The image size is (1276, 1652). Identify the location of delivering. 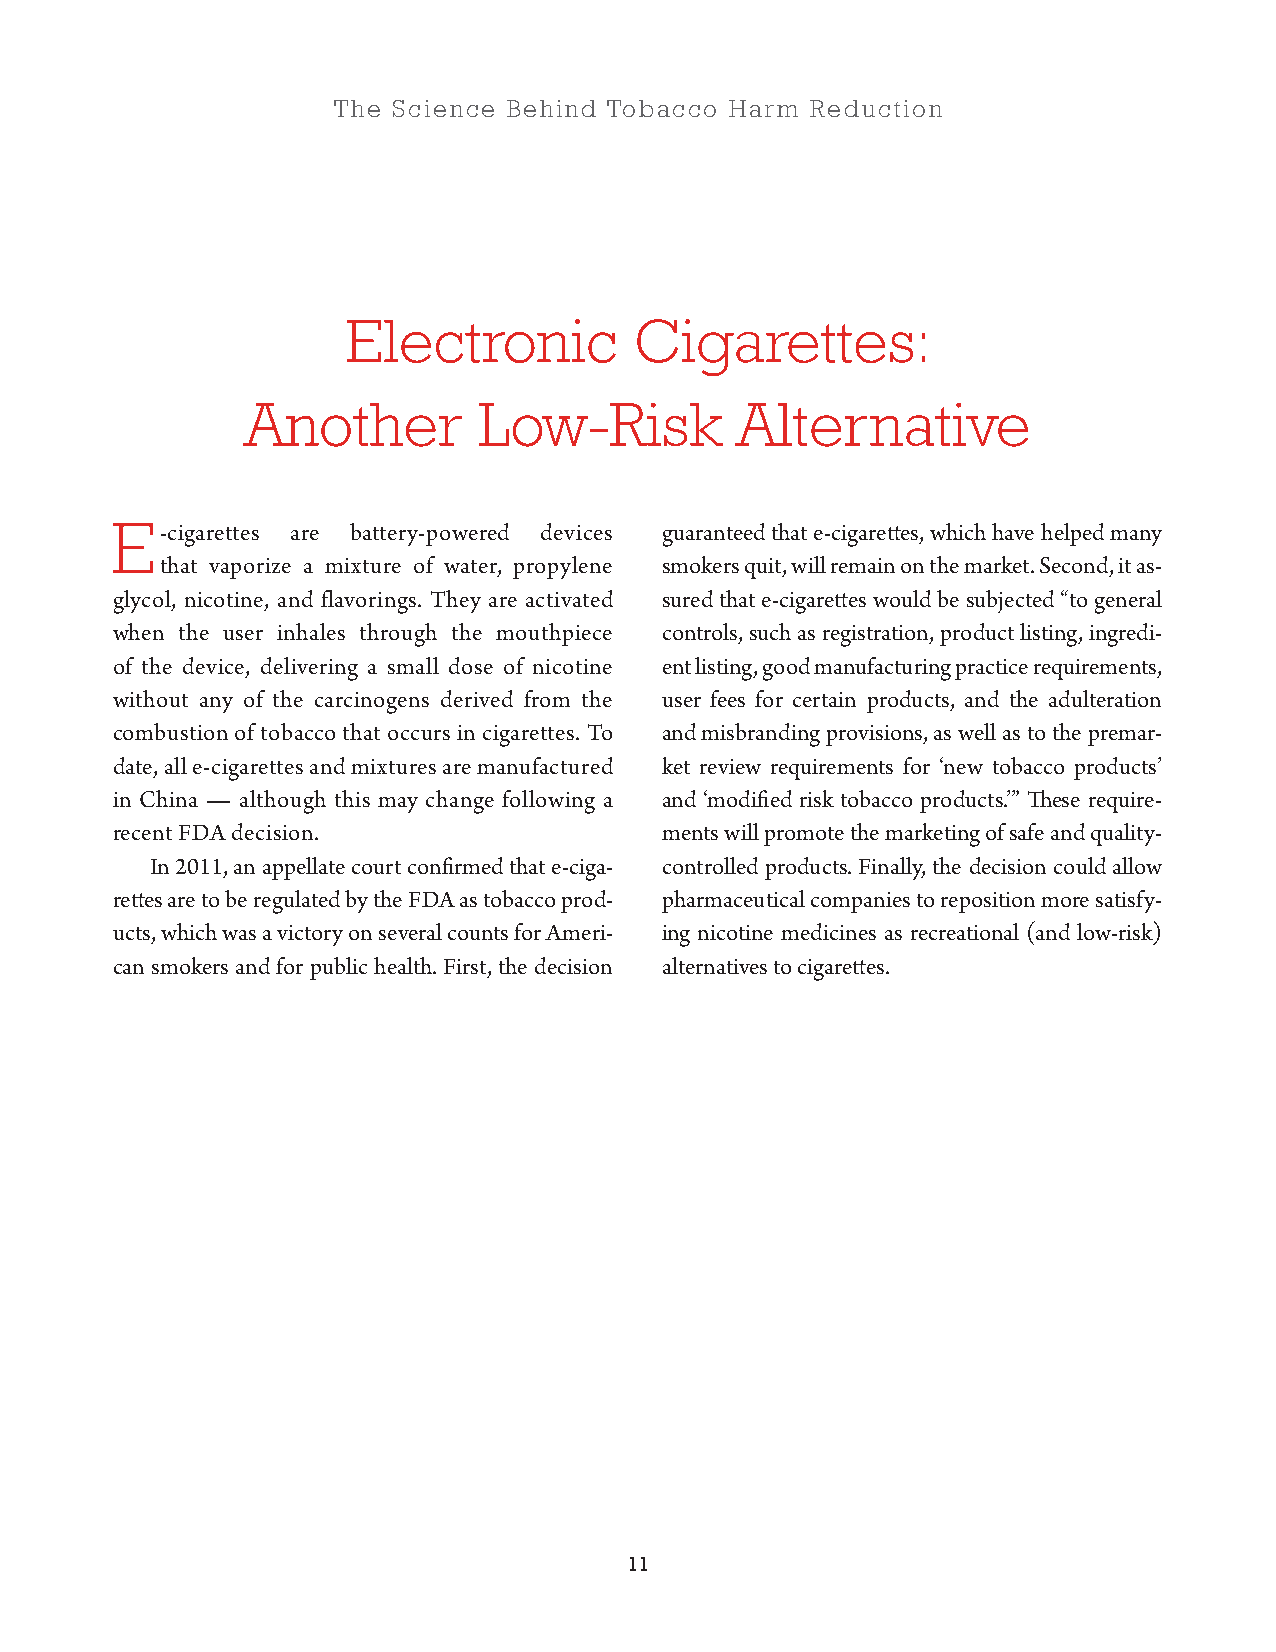
(309, 669).
